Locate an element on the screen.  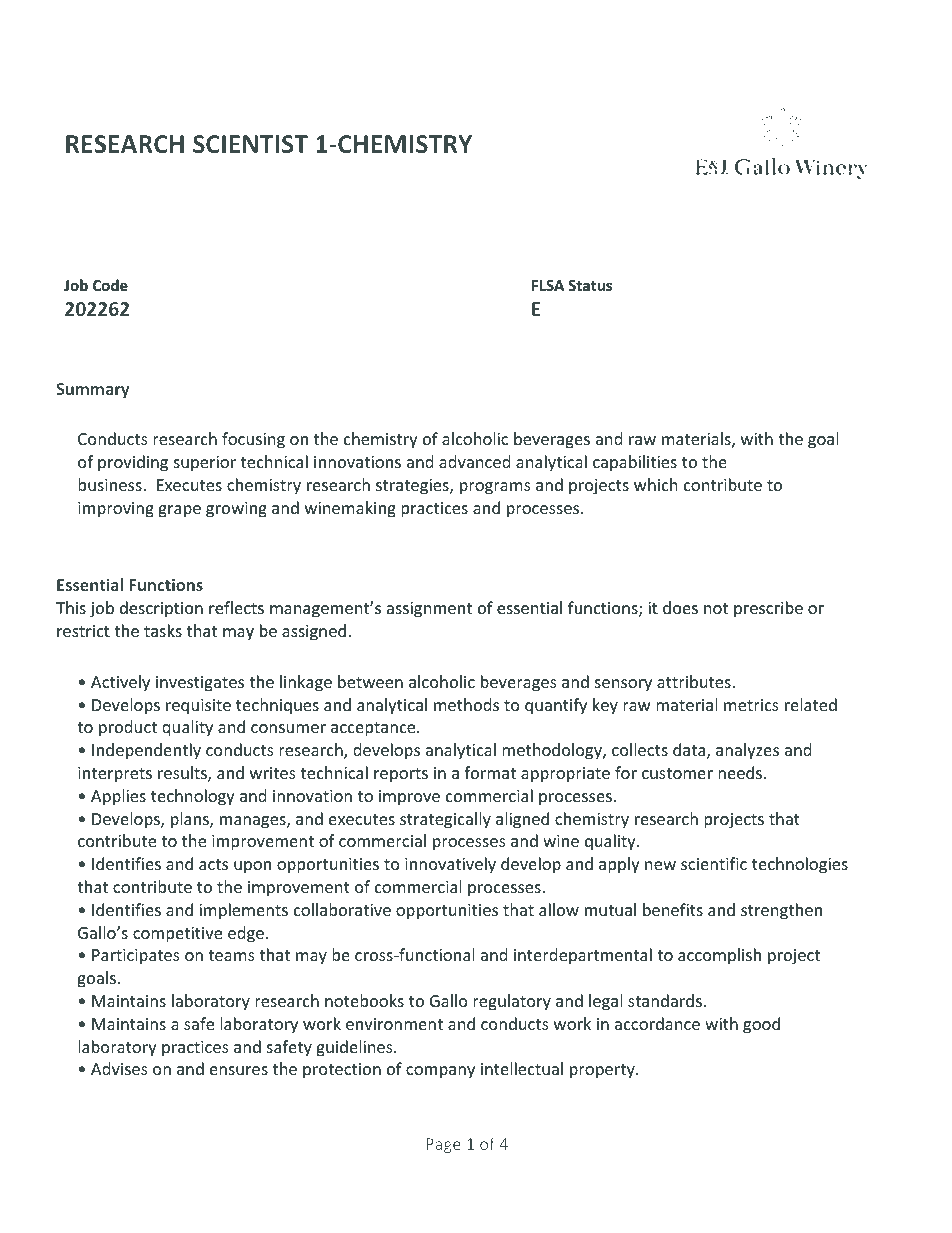
Status is located at coordinates (590, 285).
